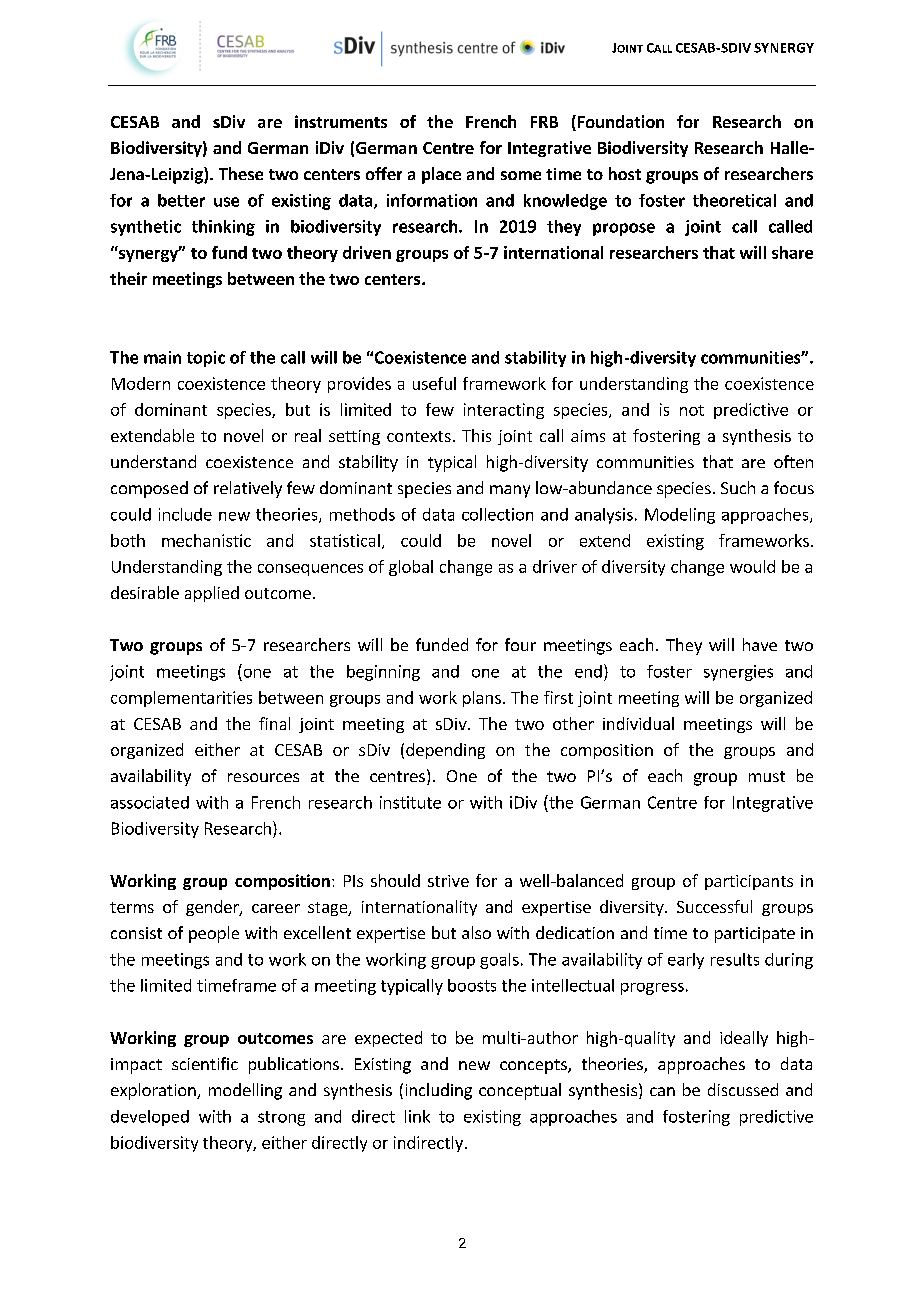 Image resolution: width=924 pixels, height=1308 pixels. I want to click on place, so click(441, 175).
